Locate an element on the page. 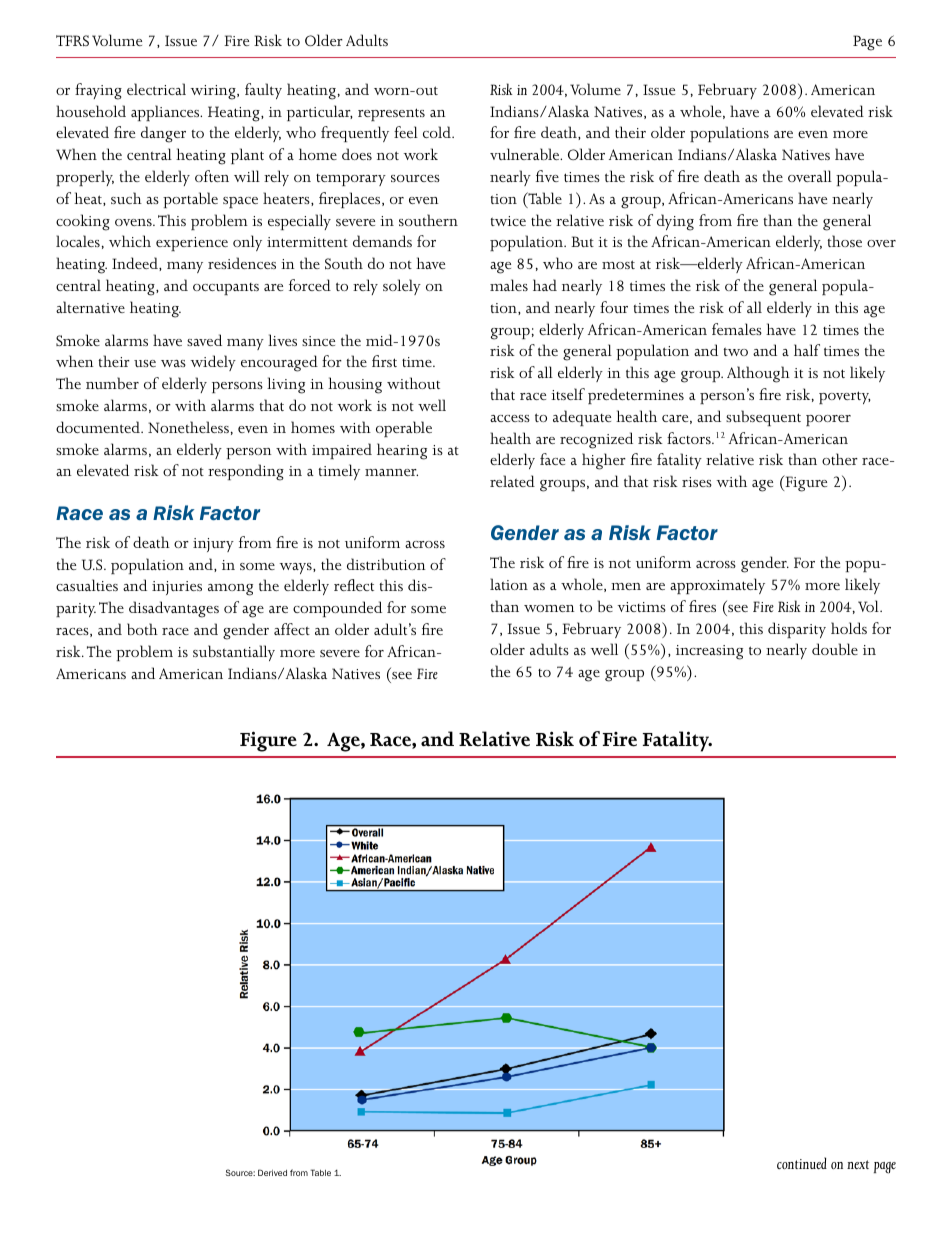  Derived is located at coordinates (272, 1172).
